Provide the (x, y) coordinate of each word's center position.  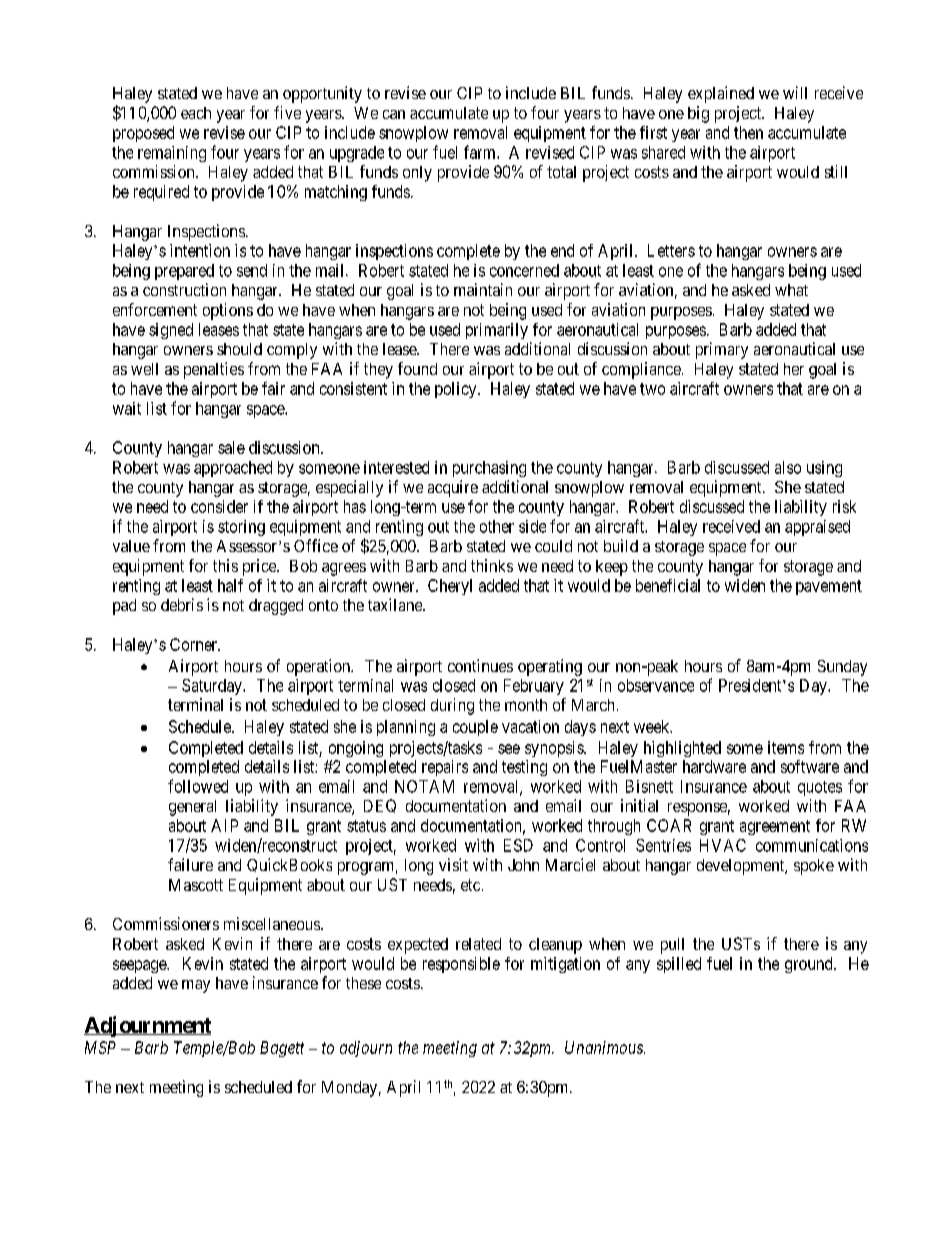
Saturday (213, 687)
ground (810, 965)
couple (475, 728)
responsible (461, 965)
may (196, 986)
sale (231, 447)
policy (457, 390)
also (788, 467)
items (786, 747)
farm (481, 152)
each (196, 113)
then (748, 132)
